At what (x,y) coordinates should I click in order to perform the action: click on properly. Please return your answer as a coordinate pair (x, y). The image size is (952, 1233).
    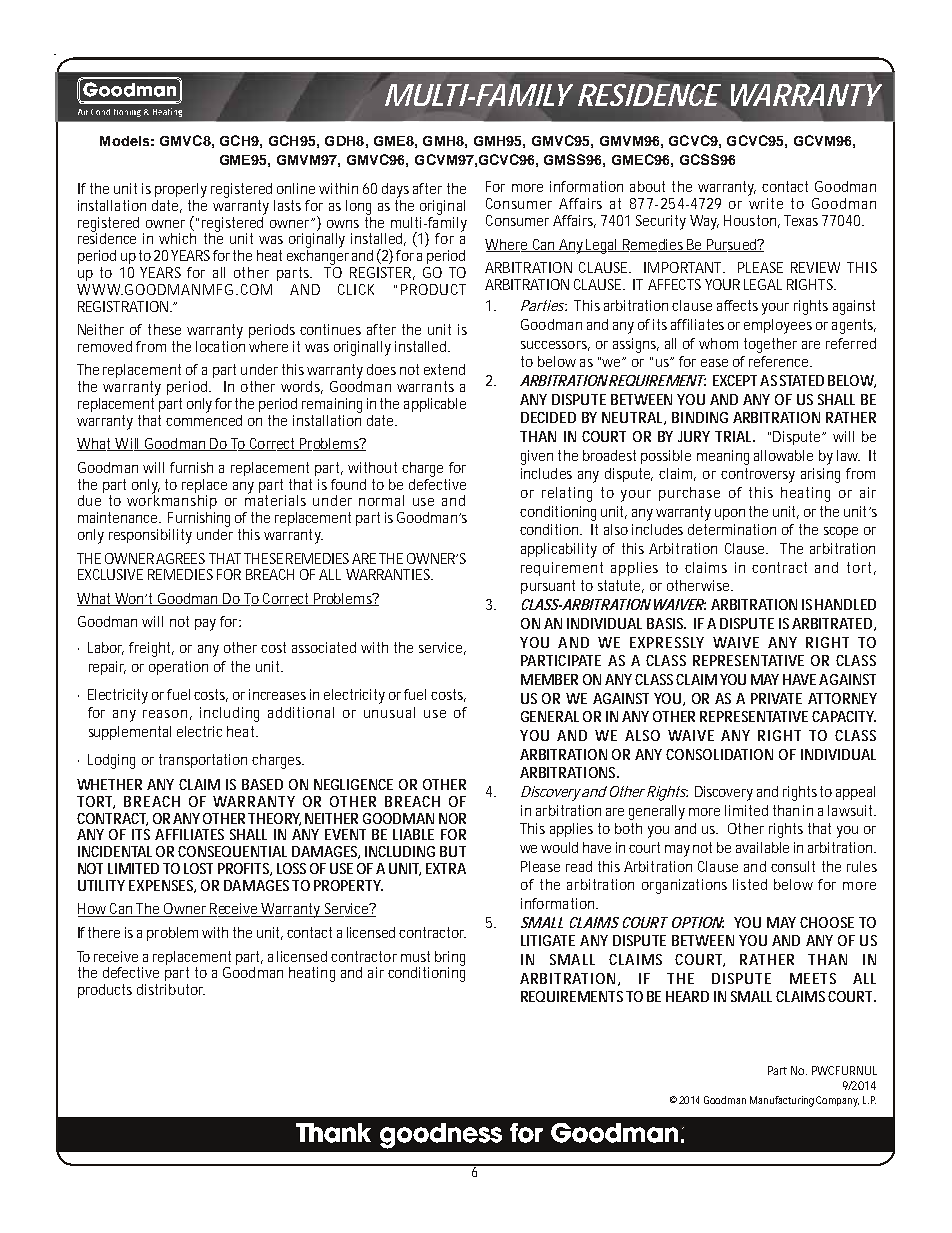
    Looking at the image, I should click on (181, 190).
